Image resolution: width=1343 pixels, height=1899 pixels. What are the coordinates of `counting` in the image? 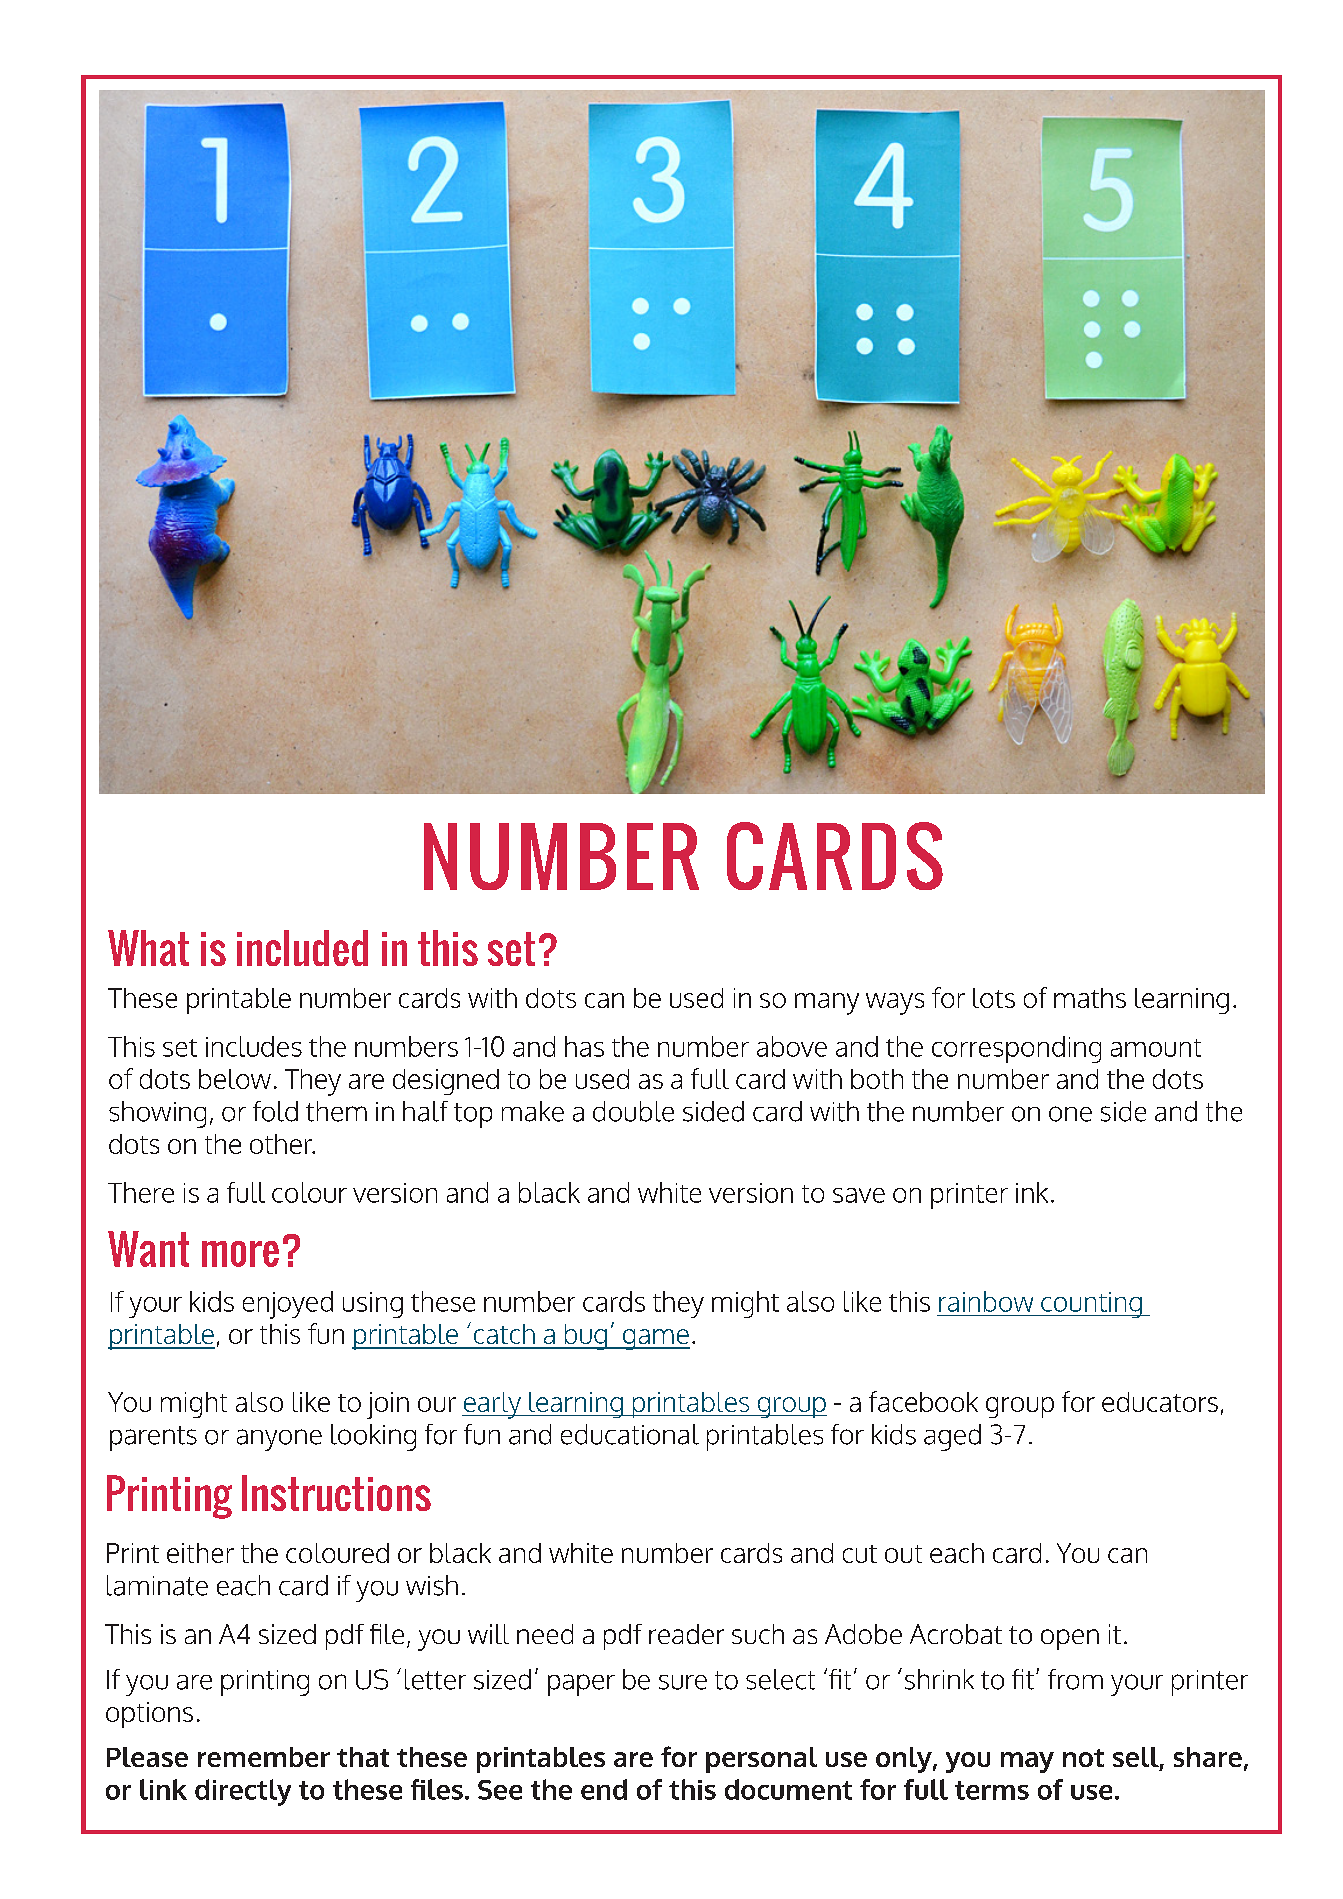 It's located at (1091, 1305).
